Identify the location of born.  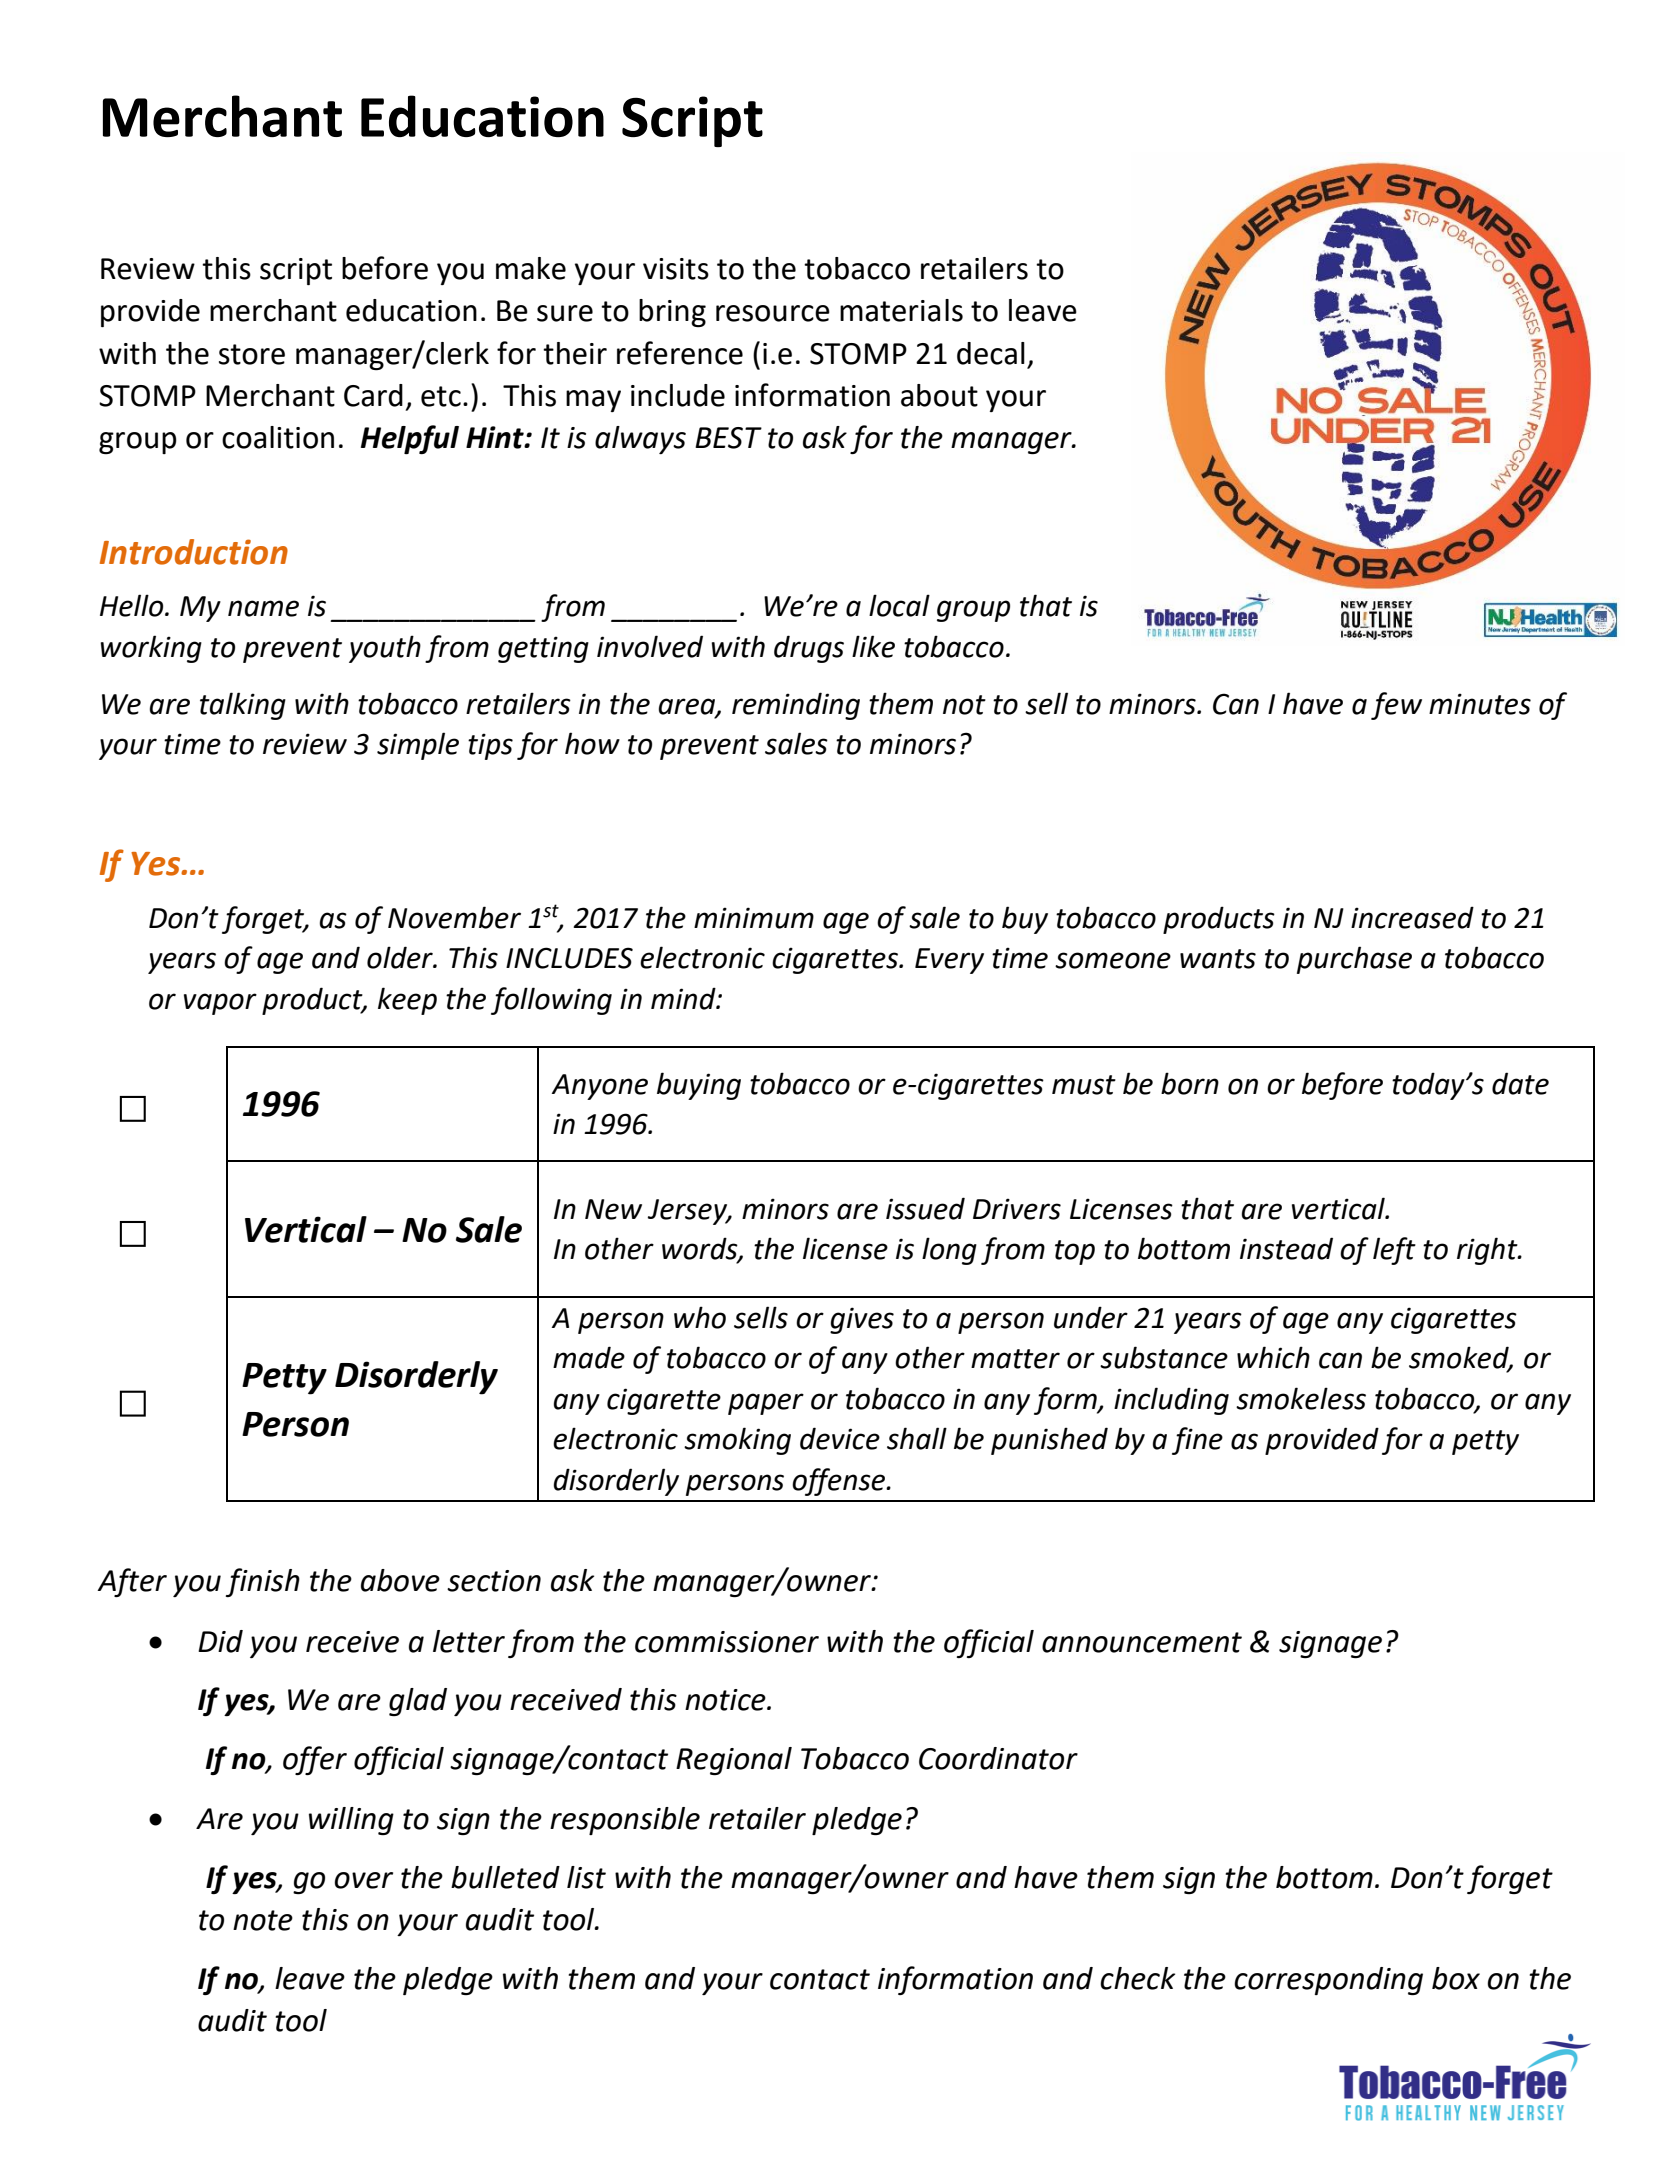
(1190, 1083).
